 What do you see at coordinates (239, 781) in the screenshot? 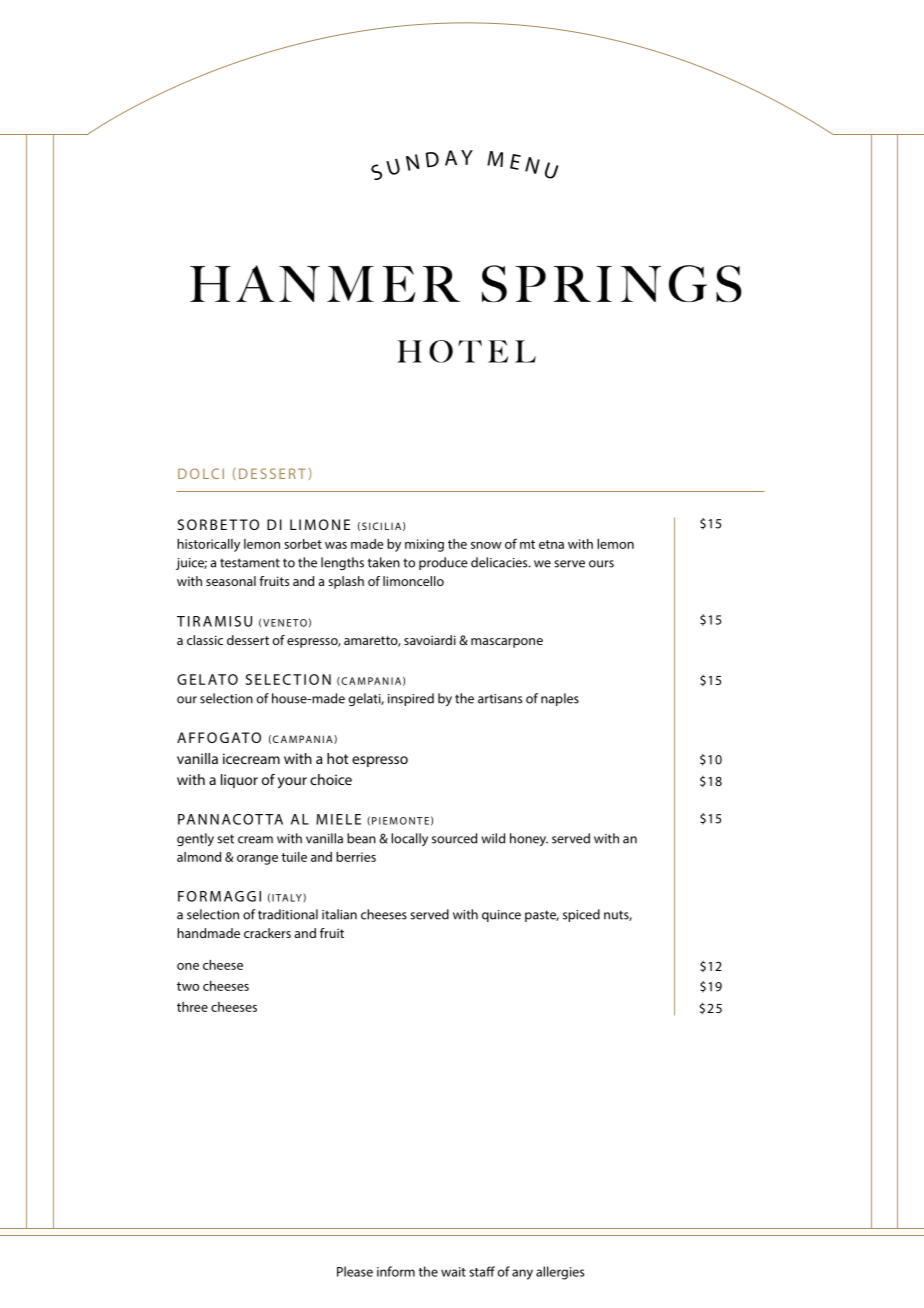
I see `liquor` at bounding box center [239, 781].
